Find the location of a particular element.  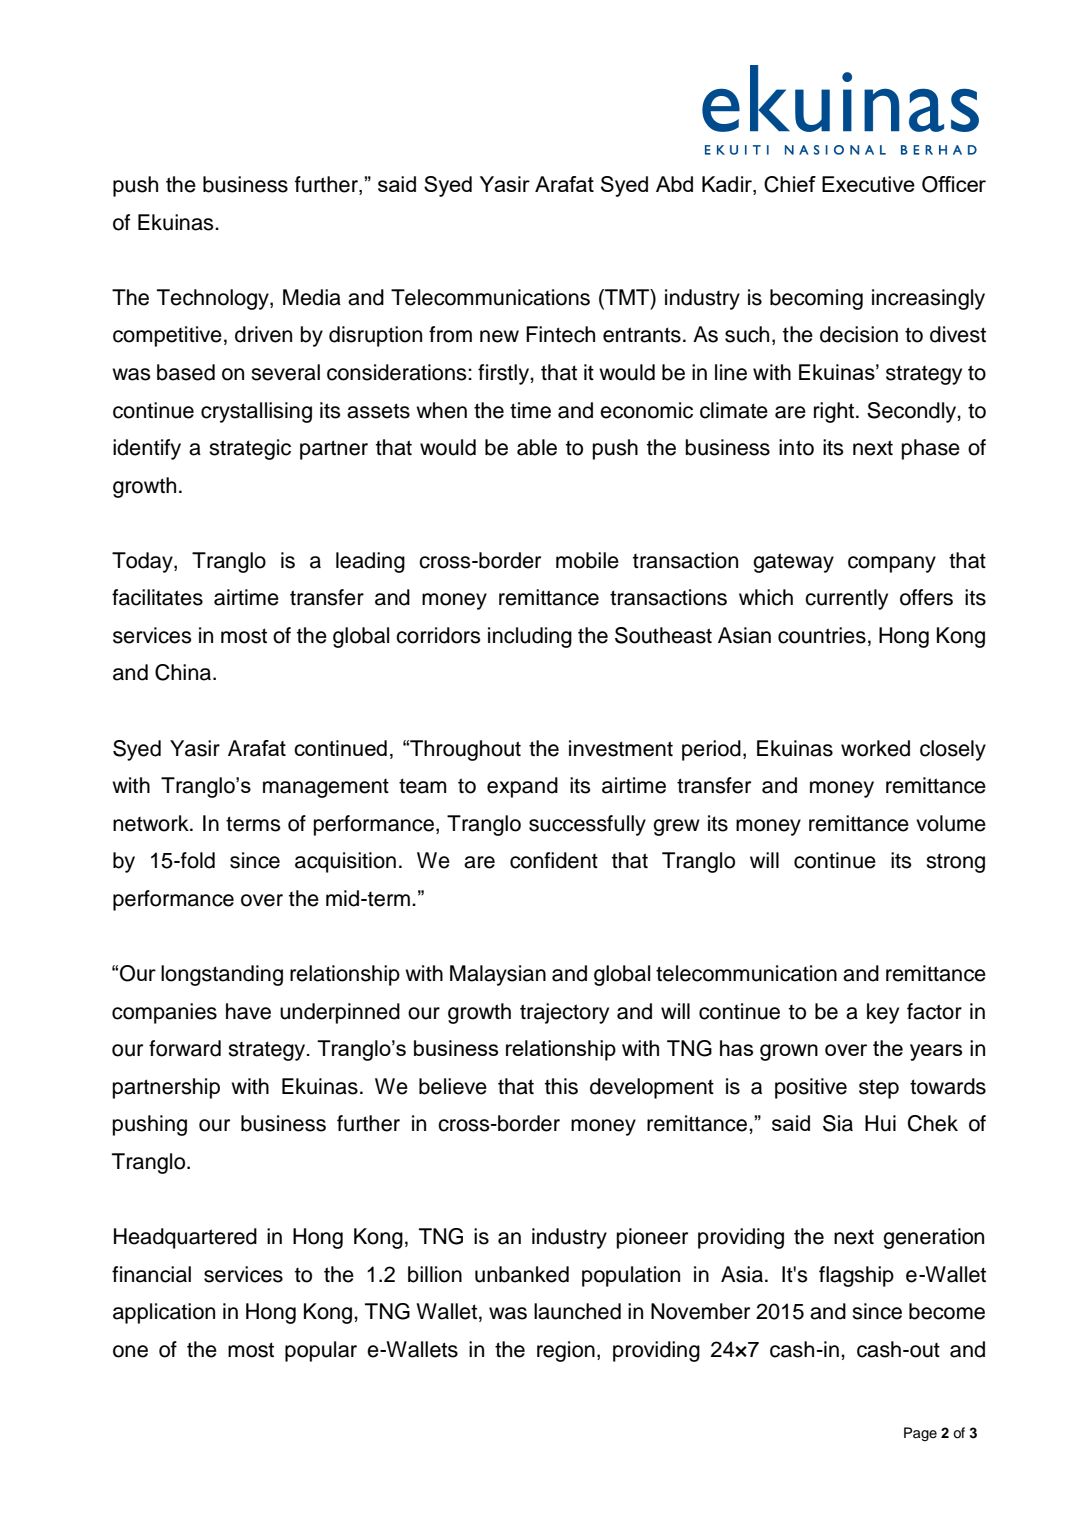

Abd is located at coordinates (674, 184).
